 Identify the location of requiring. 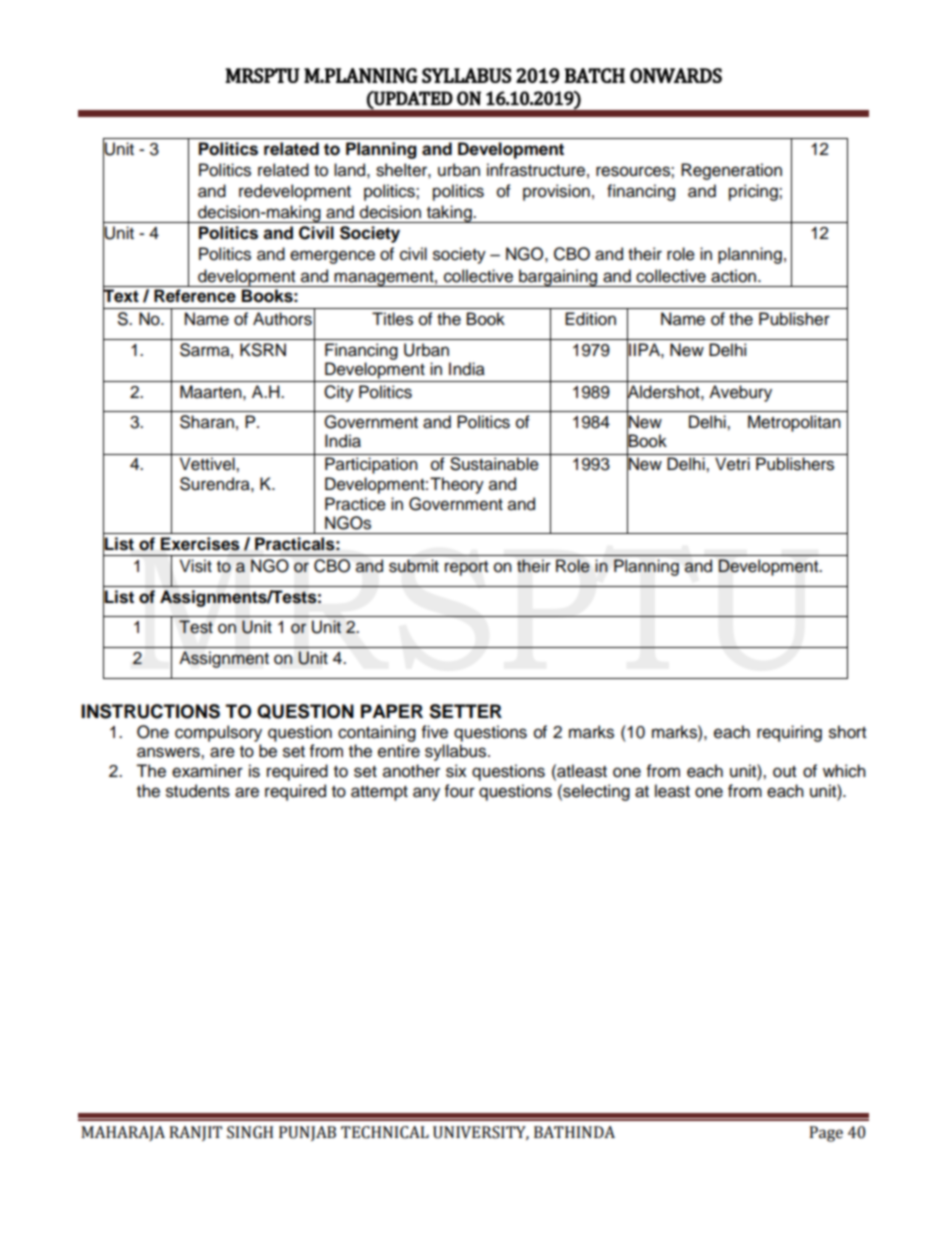
(789, 733).
